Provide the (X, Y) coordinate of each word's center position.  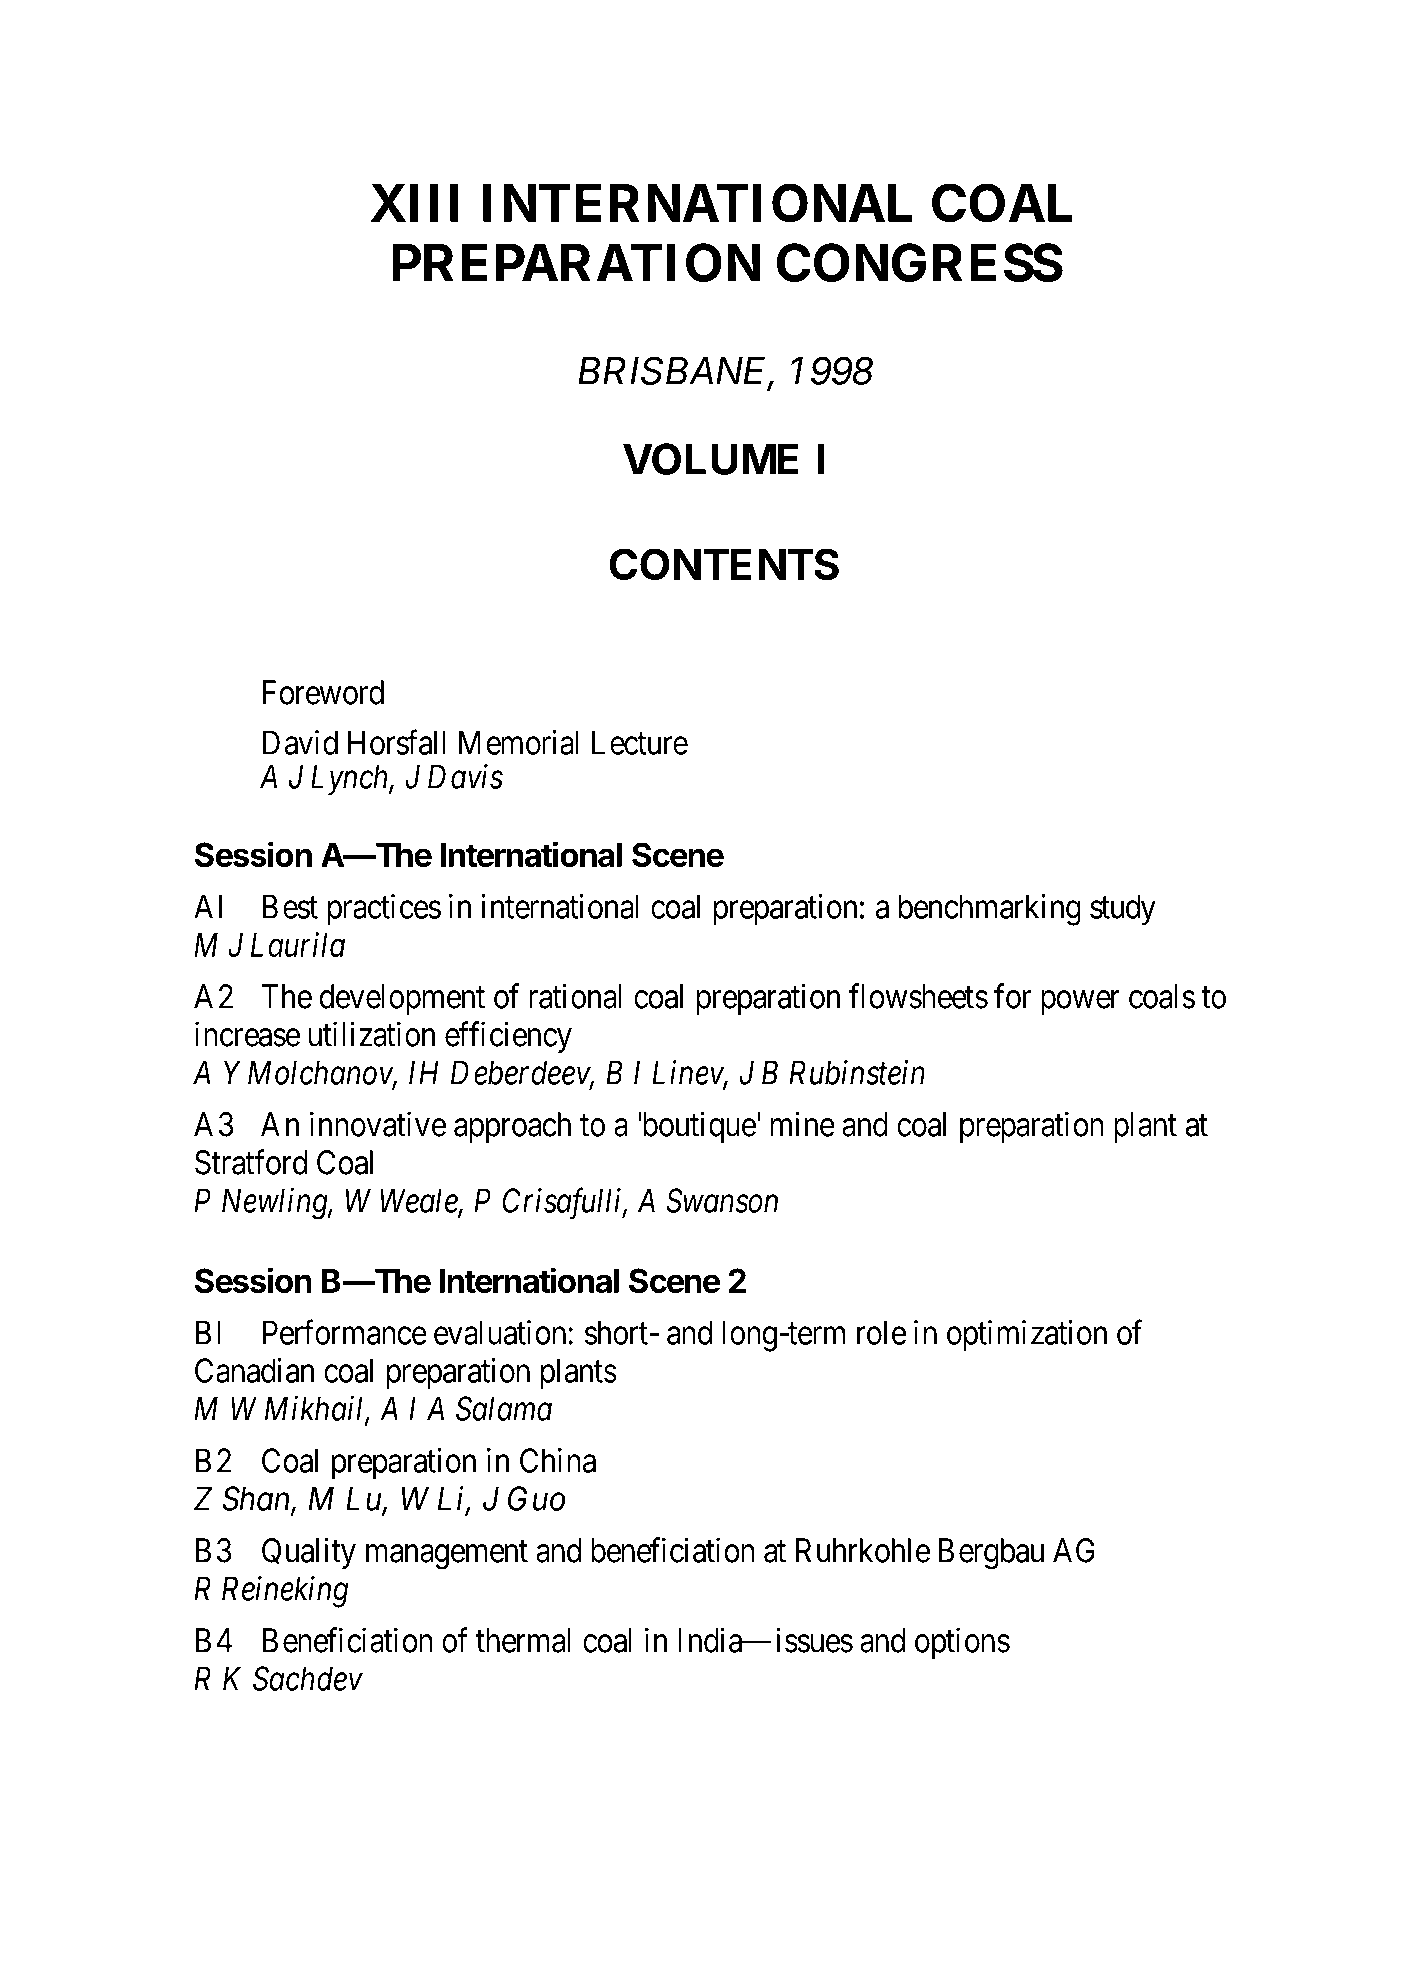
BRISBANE (675, 372)
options (962, 1643)
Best (290, 906)
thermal (523, 1640)
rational (575, 996)
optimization (1027, 1336)
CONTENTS (724, 564)
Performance (345, 1332)
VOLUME (711, 459)
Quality (309, 1553)
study (1123, 909)
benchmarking (989, 910)
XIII (414, 203)
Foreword (323, 692)
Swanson (722, 1200)
